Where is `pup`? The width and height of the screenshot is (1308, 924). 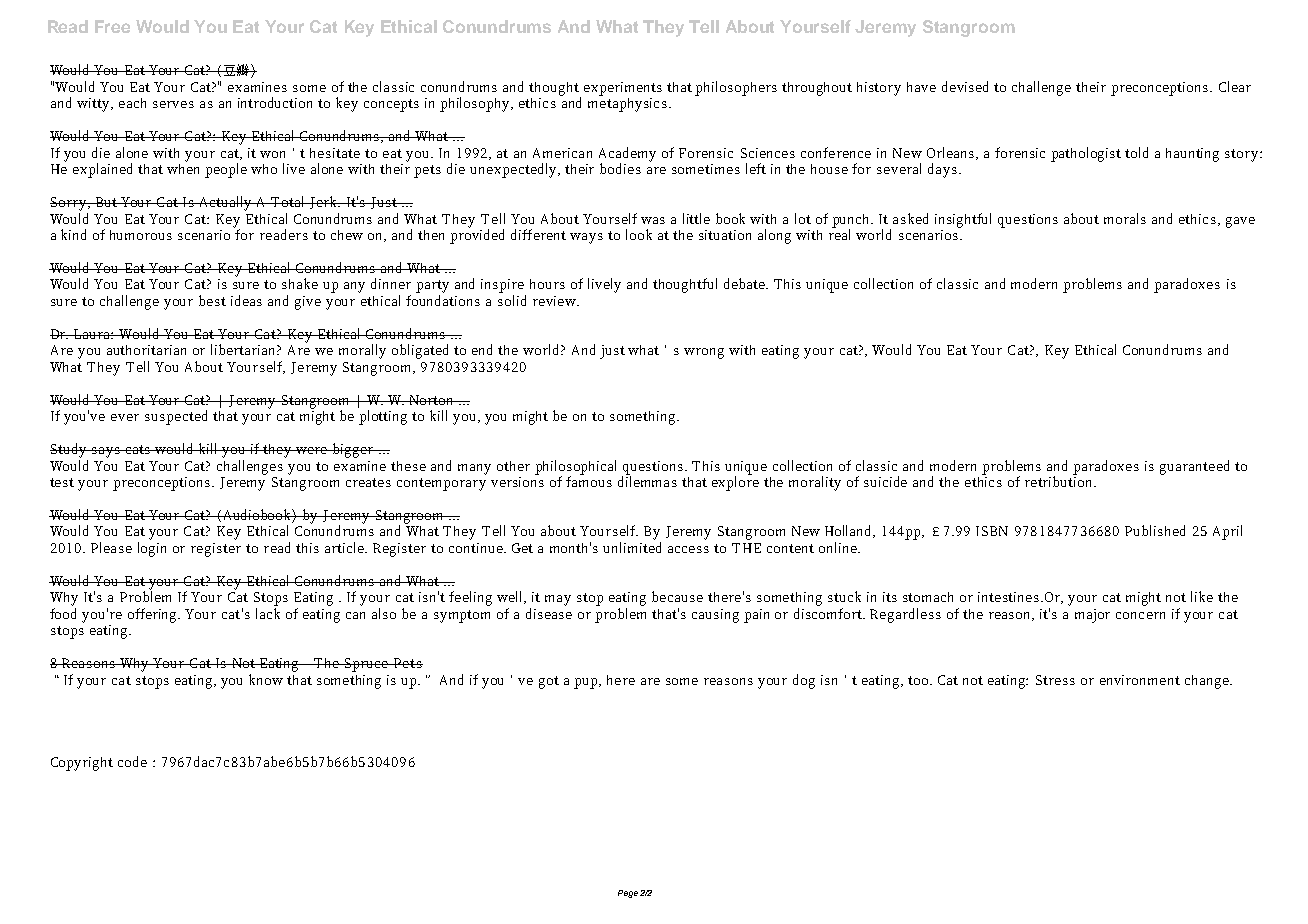 pup is located at coordinates (587, 683).
